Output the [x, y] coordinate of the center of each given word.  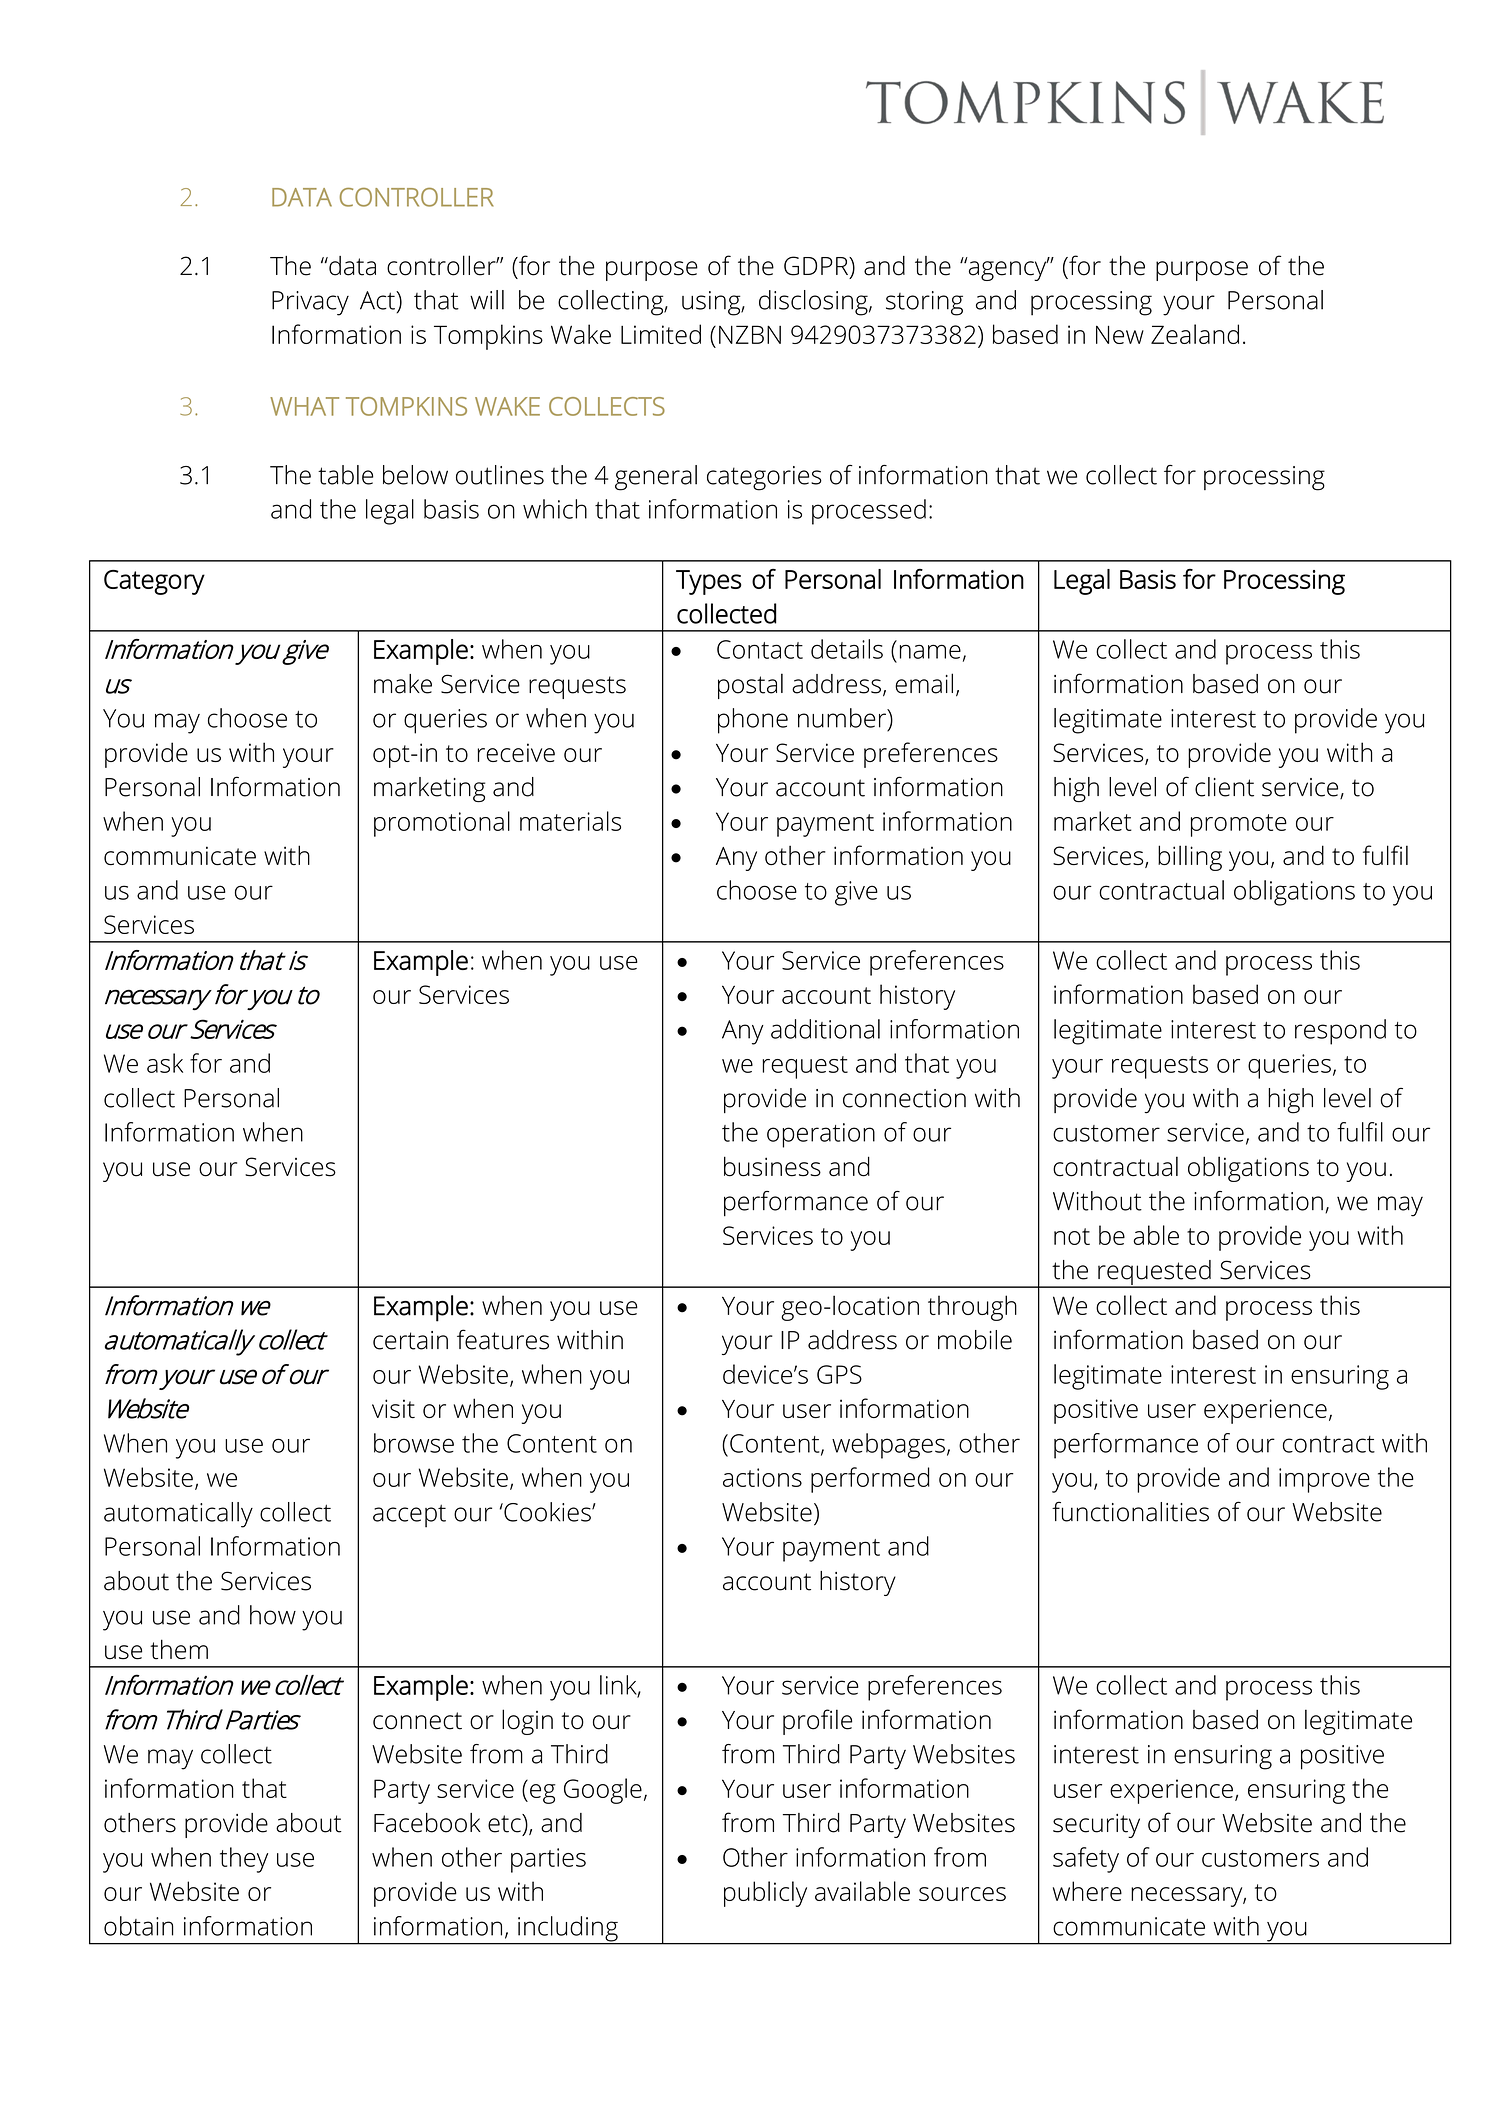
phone [753, 721]
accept [409, 1516]
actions [762, 1477]
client [1224, 787]
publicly [765, 1894]
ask [165, 1063]
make [403, 684]
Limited [661, 334]
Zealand [1195, 334]
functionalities [1130, 1512]
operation [821, 1135]
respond [1340, 1032]
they [244, 1860]
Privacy [310, 303]
